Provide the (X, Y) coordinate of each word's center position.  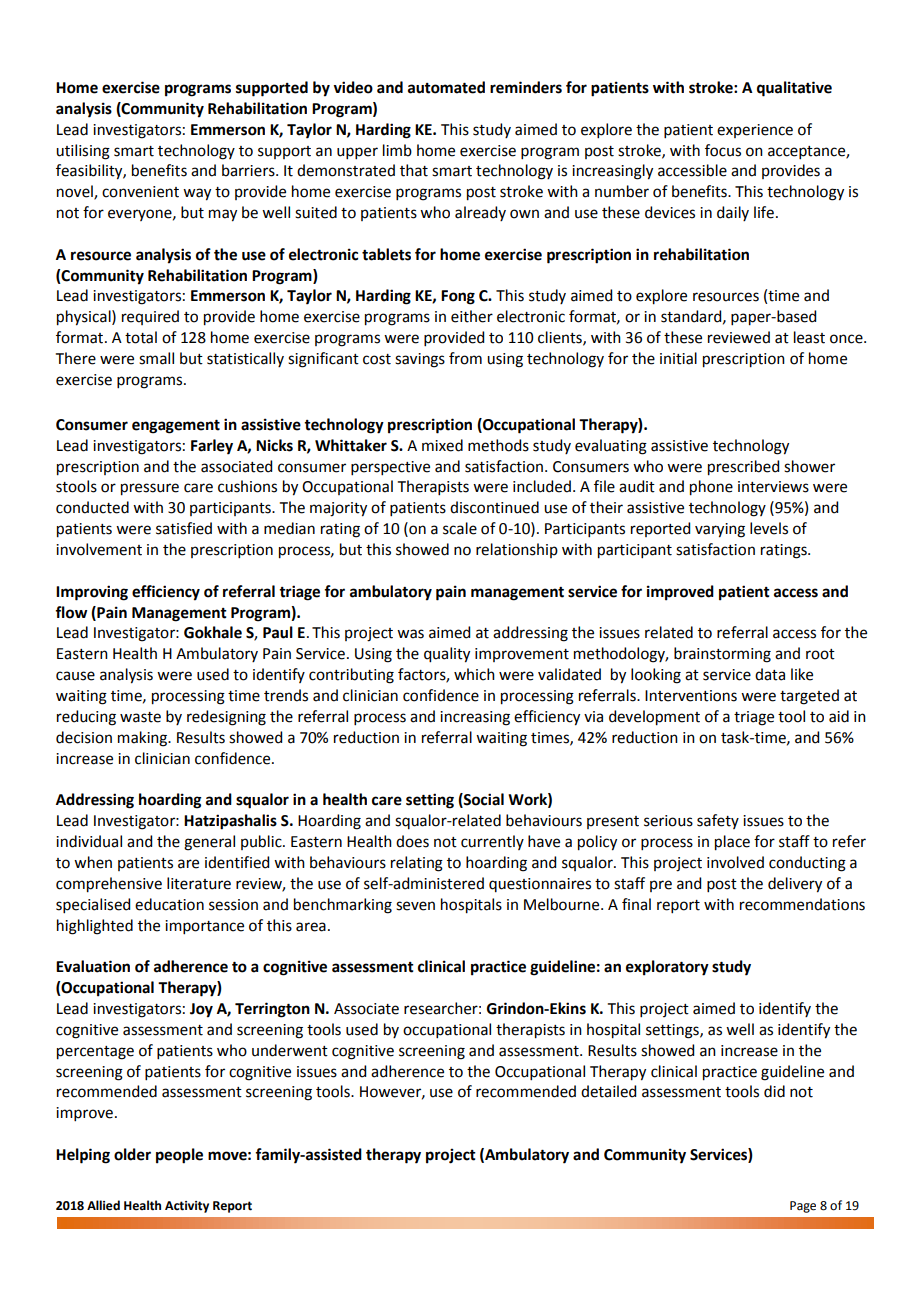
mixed (442, 445)
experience (755, 131)
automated (446, 87)
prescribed (743, 468)
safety (718, 821)
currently (492, 842)
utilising (83, 152)
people (179, 1156)
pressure (150, 489)
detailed (608, 1091)
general (209, 843)
